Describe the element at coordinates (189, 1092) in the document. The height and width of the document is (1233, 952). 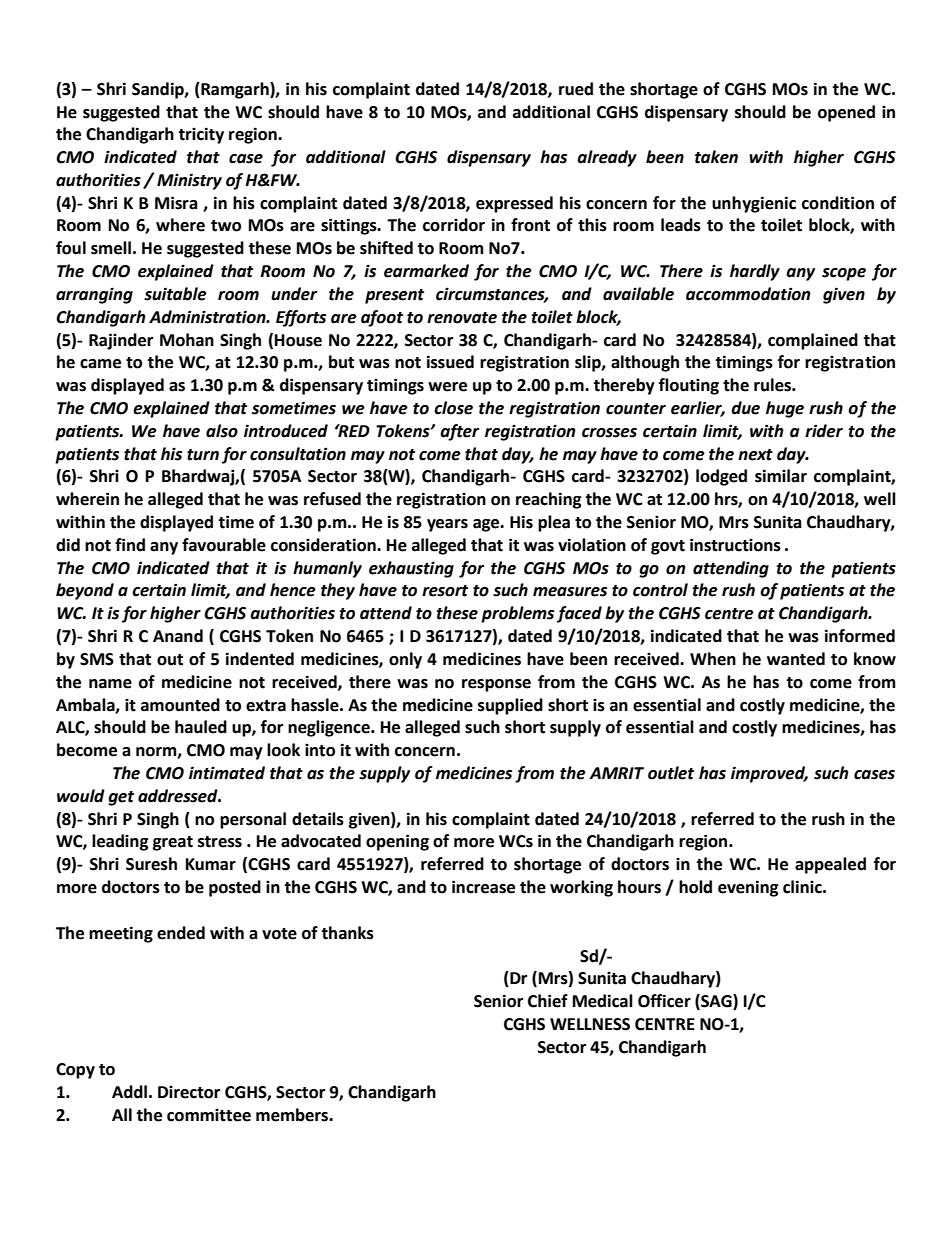
I see `Director` at that location.
